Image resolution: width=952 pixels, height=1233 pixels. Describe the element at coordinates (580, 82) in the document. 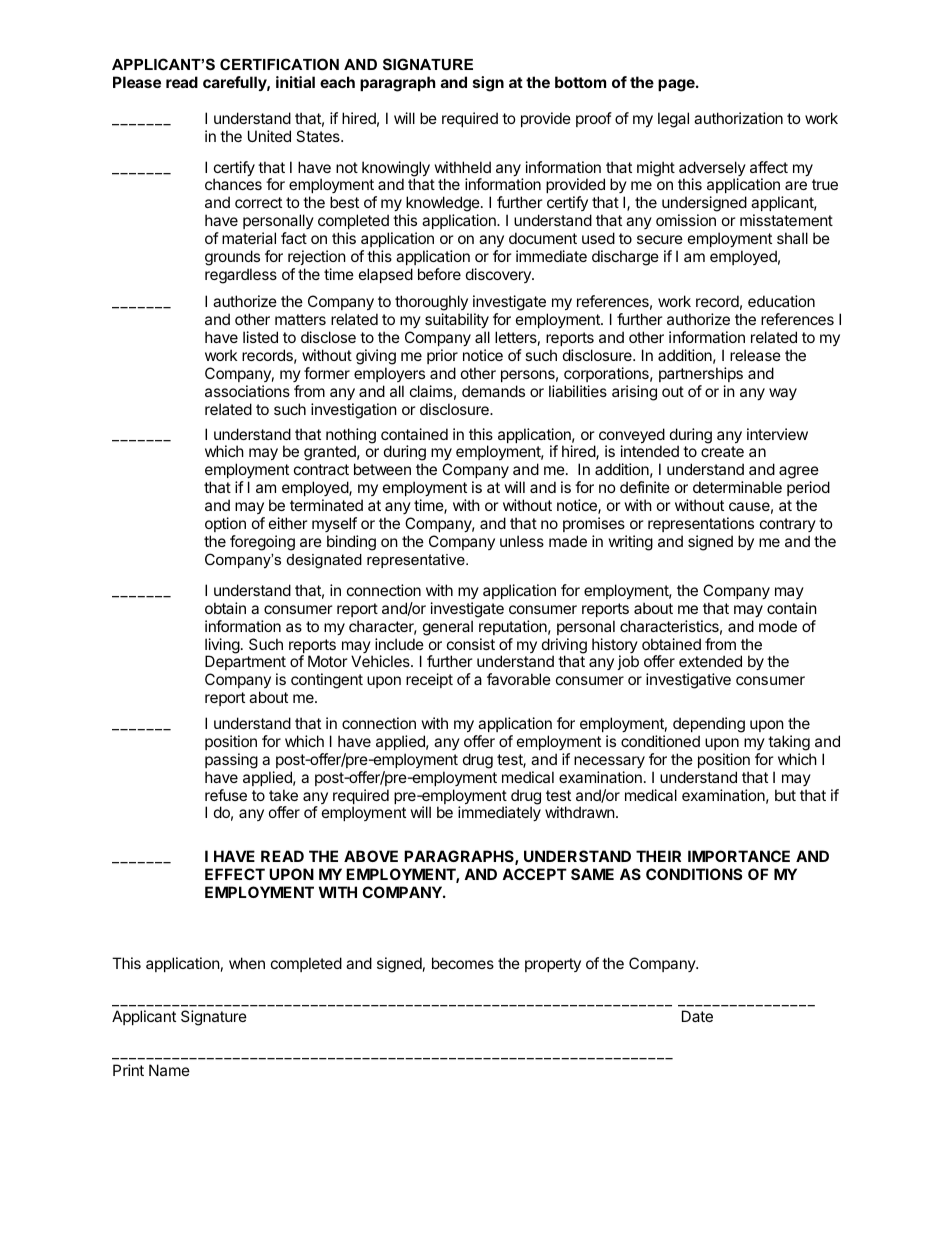

I see `bottom` at that location.
